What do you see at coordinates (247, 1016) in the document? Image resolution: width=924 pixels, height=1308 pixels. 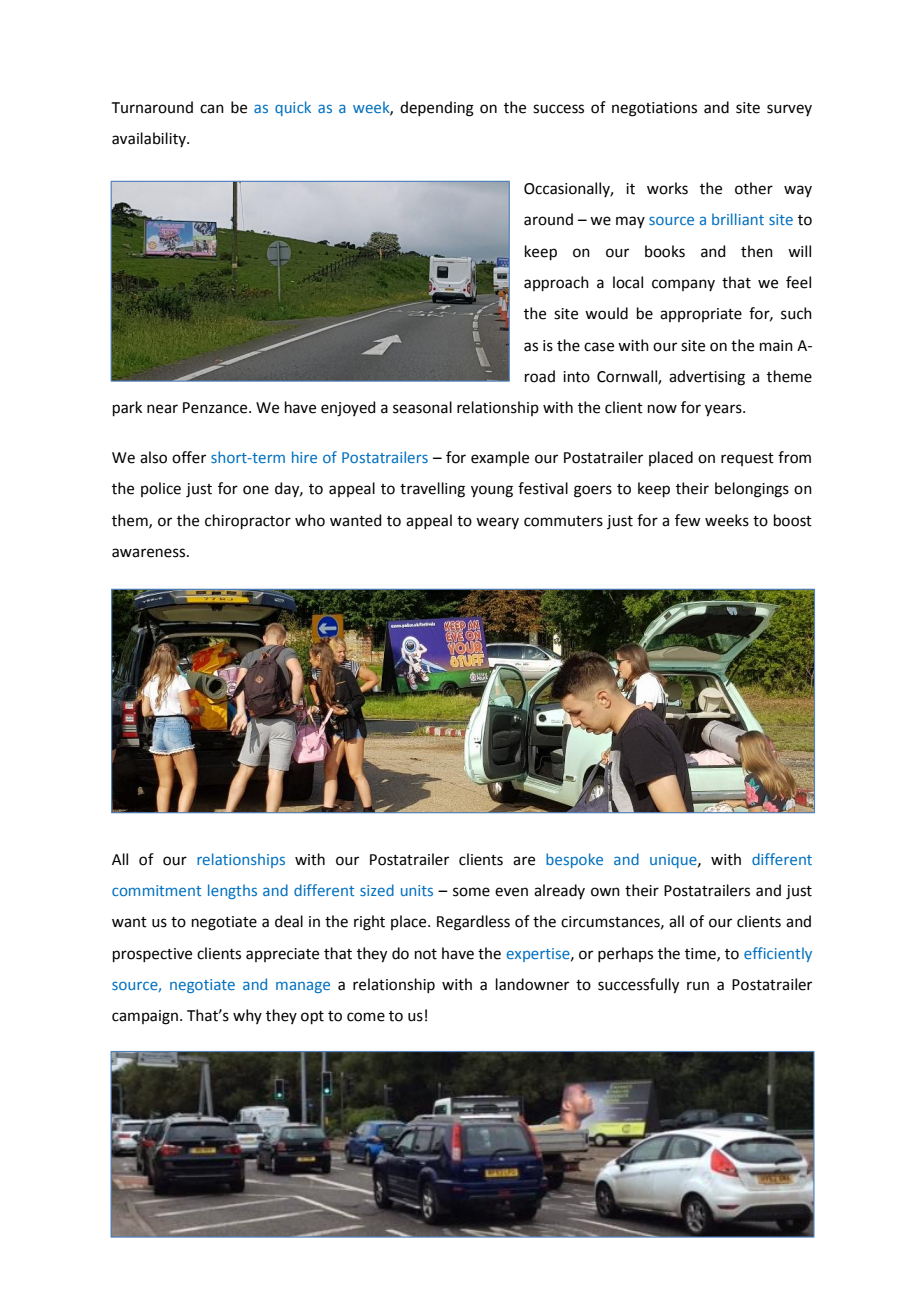 I see `why` at bounding box center [247, 1016].
